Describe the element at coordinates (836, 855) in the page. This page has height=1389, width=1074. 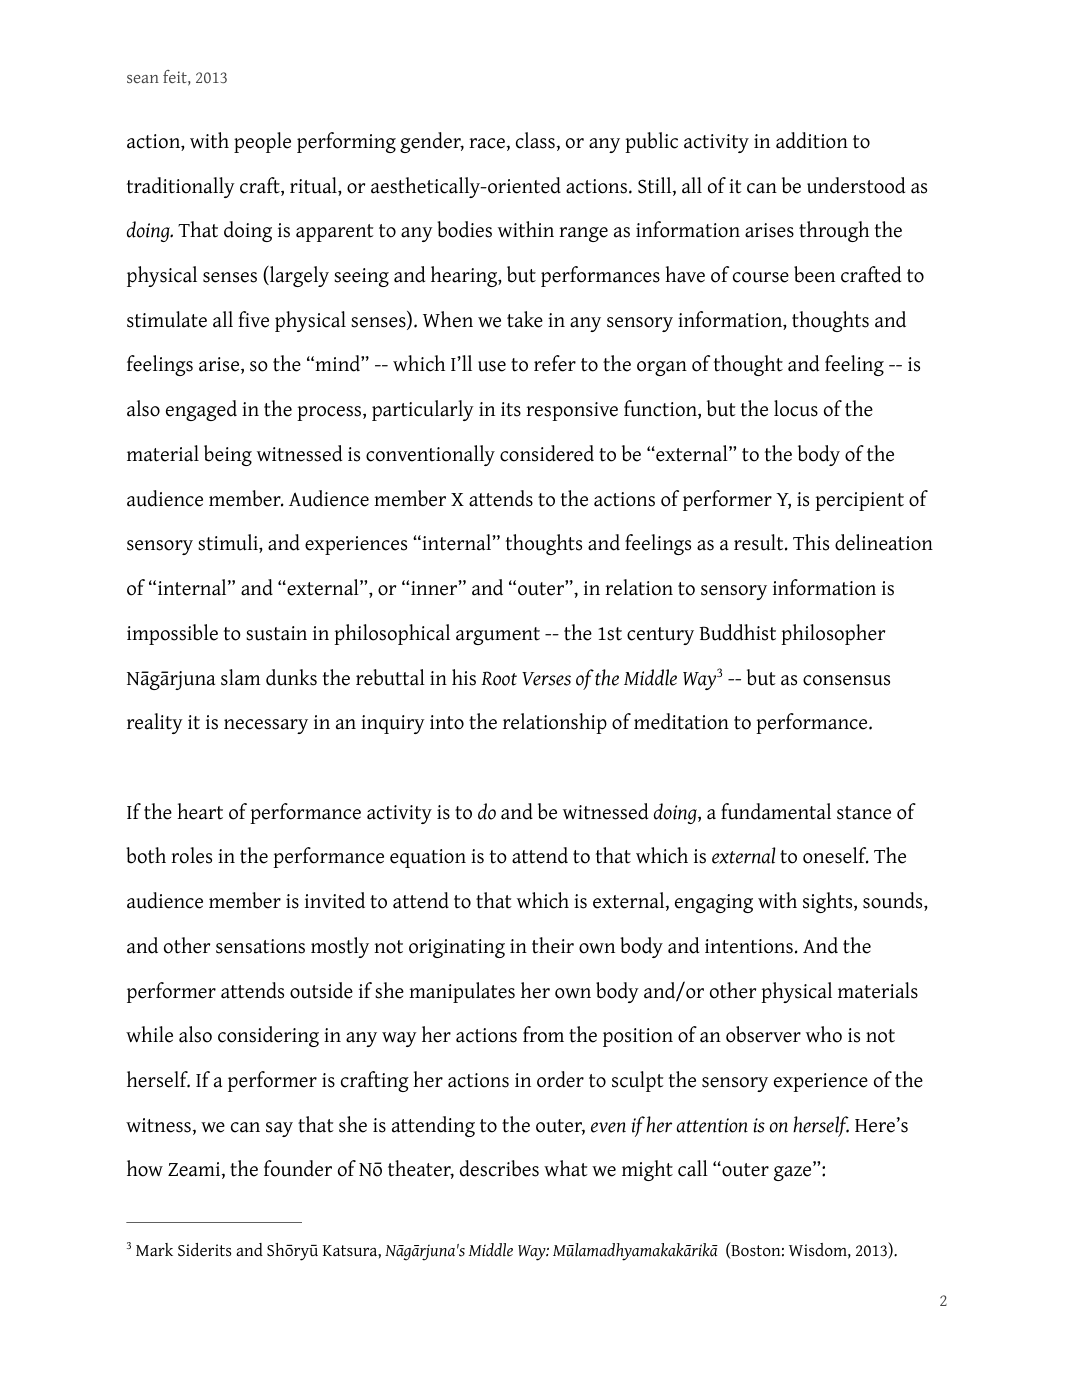
I see `oneself` at that location.
